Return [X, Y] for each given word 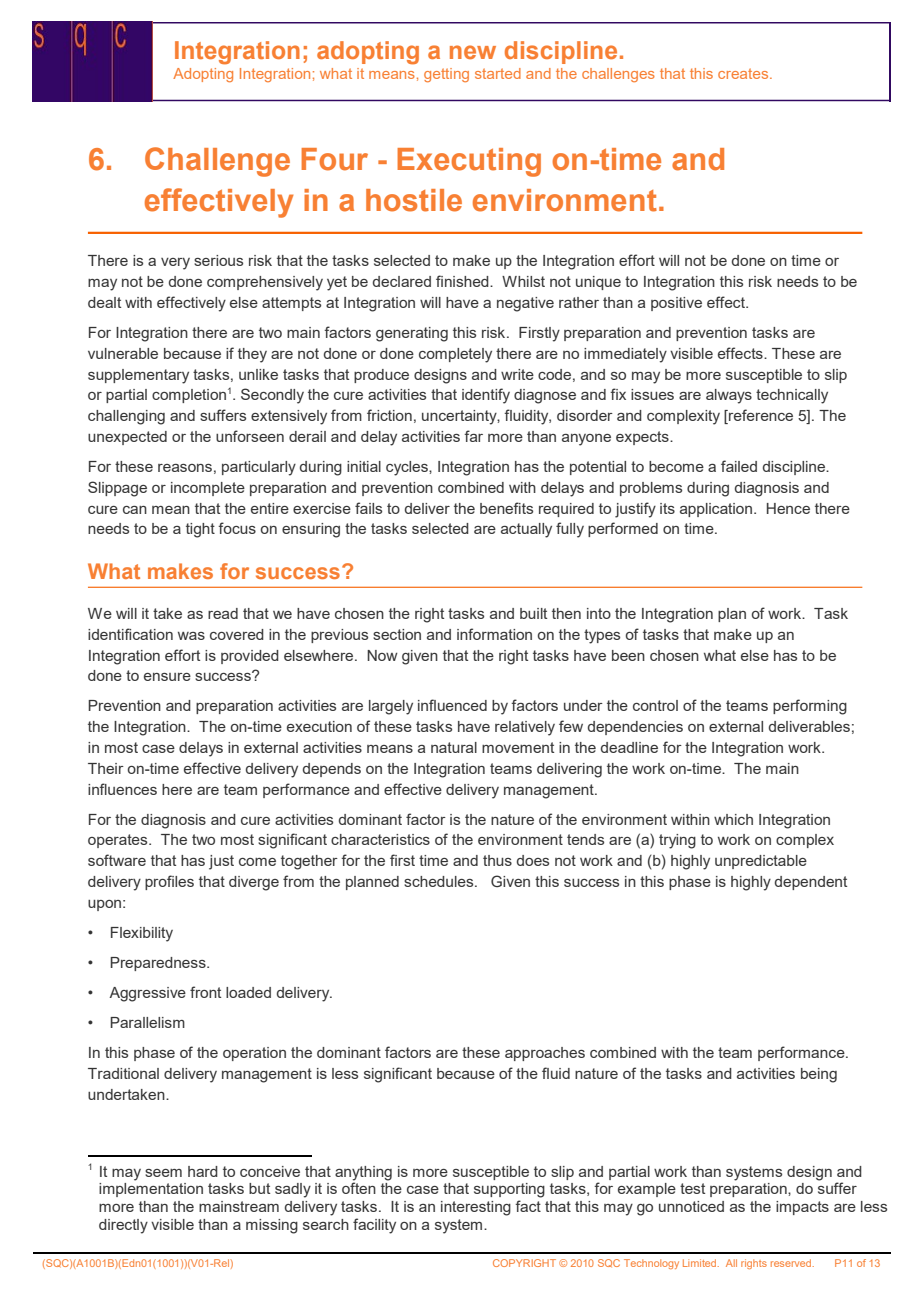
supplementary [138, 376]
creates [744, 73]
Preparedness [159, 964]
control [655, 705]
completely [455, 355]
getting [446, 75]
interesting [476, 1208]
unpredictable [761, 862]
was [191, 636]
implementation [151, 1190]
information [494, 634]
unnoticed [691, 1206]
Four [334, 159]
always [729, 396]
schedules [440, 881]
